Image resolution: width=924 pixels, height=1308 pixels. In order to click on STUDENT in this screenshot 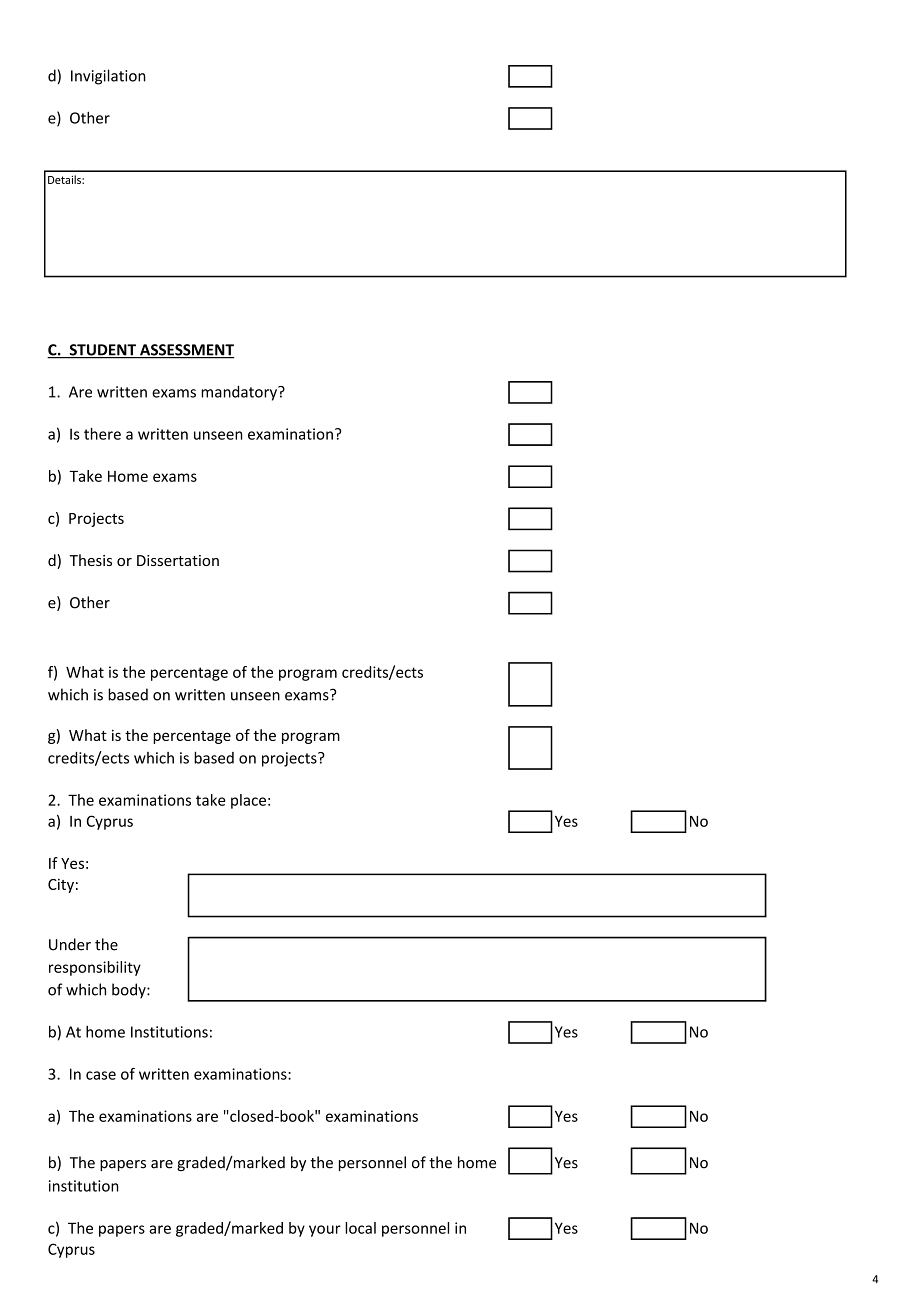, I will do `click(102, 351)`.
